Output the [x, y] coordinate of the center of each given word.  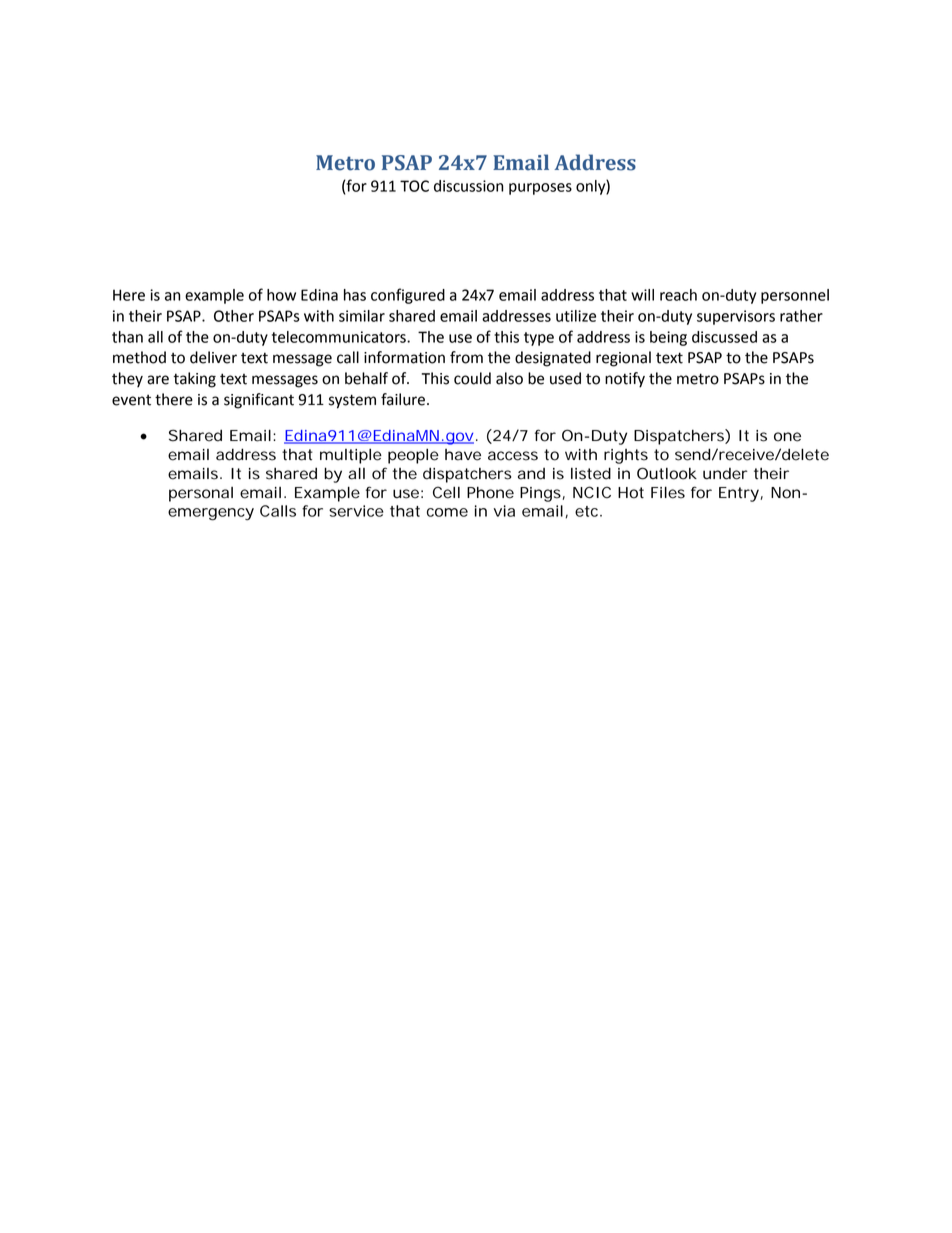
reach [678, 295]
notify [625, 380]
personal [201, 494]
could [472, 378]
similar [362, 316]
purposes [540, 189]
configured [408, 296]
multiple [351, 456]
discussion [469, 186]
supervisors [736, 317]
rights [626, 456]
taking [194, 380]
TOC [414, 186]
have [463, 455]
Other [234, 316]
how [281, 295]
